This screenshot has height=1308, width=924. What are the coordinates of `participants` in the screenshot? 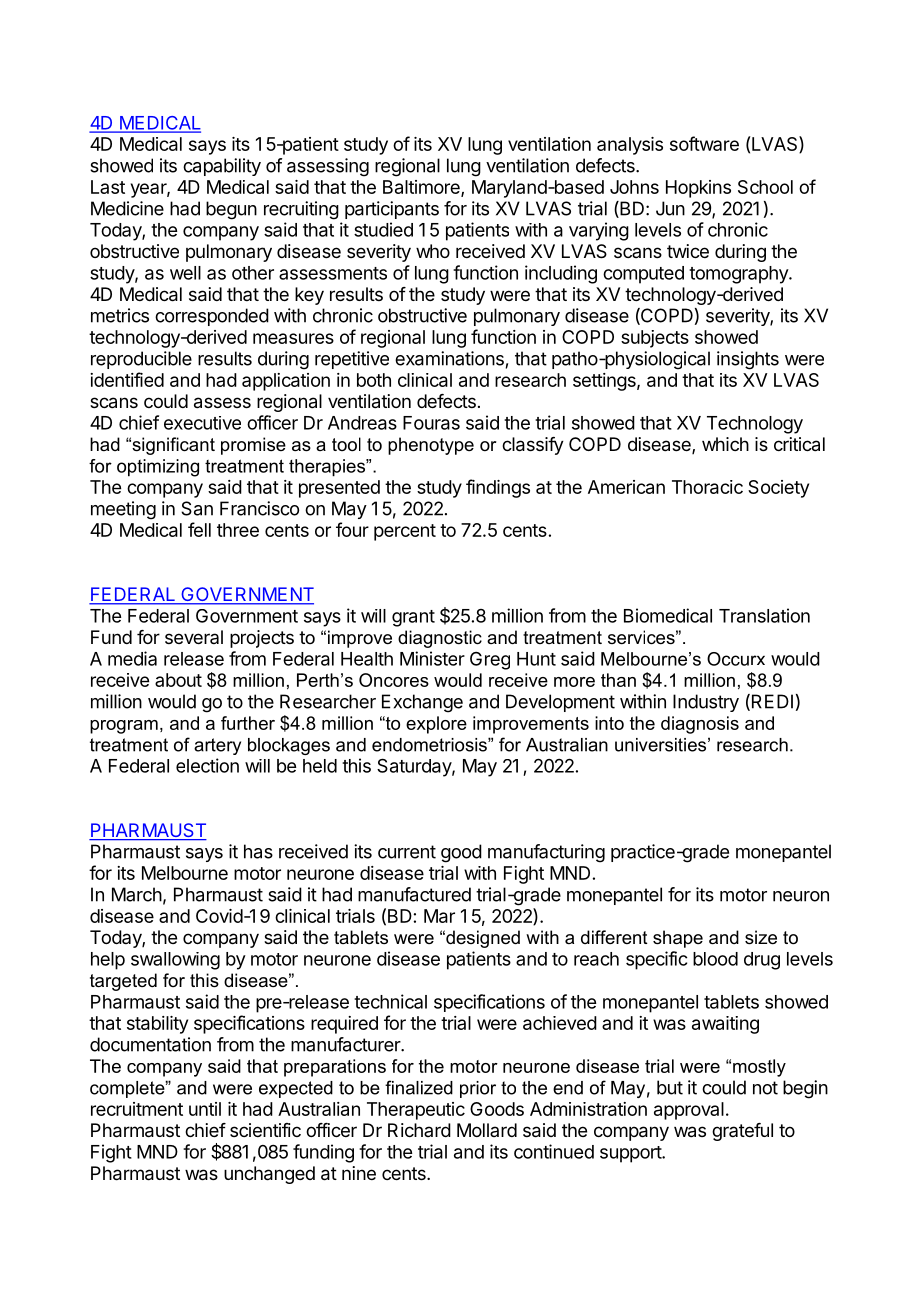 It's located at (392, 210).
